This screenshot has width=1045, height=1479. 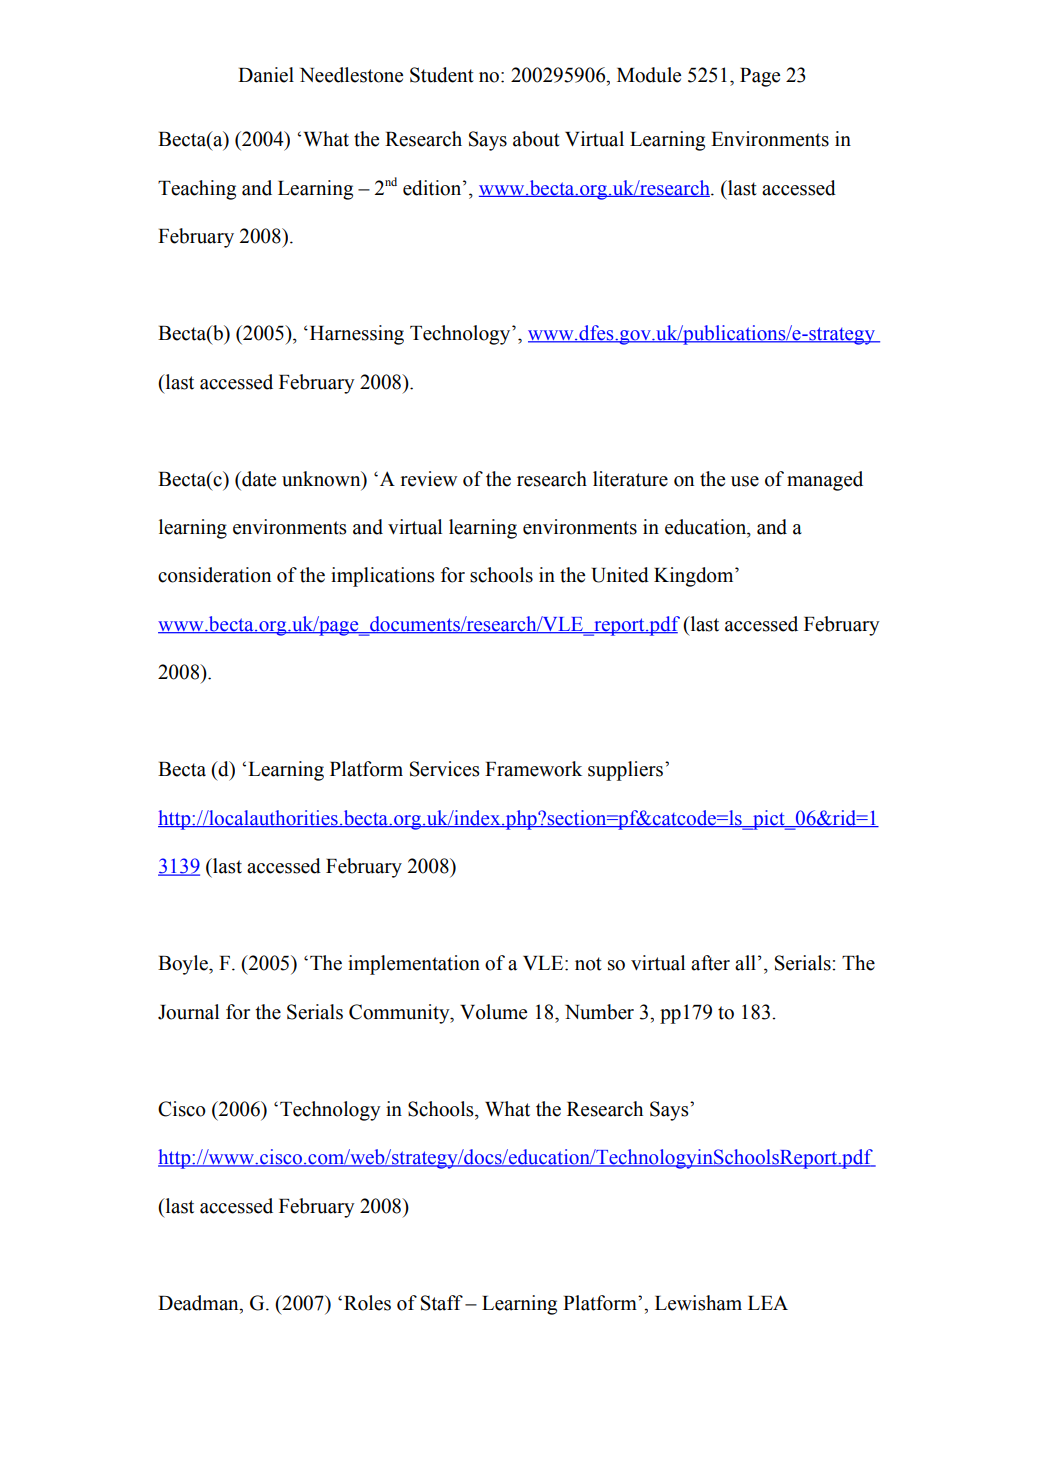 What do you see at coordinates (214, 575) in the screenshot?
I see `consideration` at bounding box center [214, 575].
